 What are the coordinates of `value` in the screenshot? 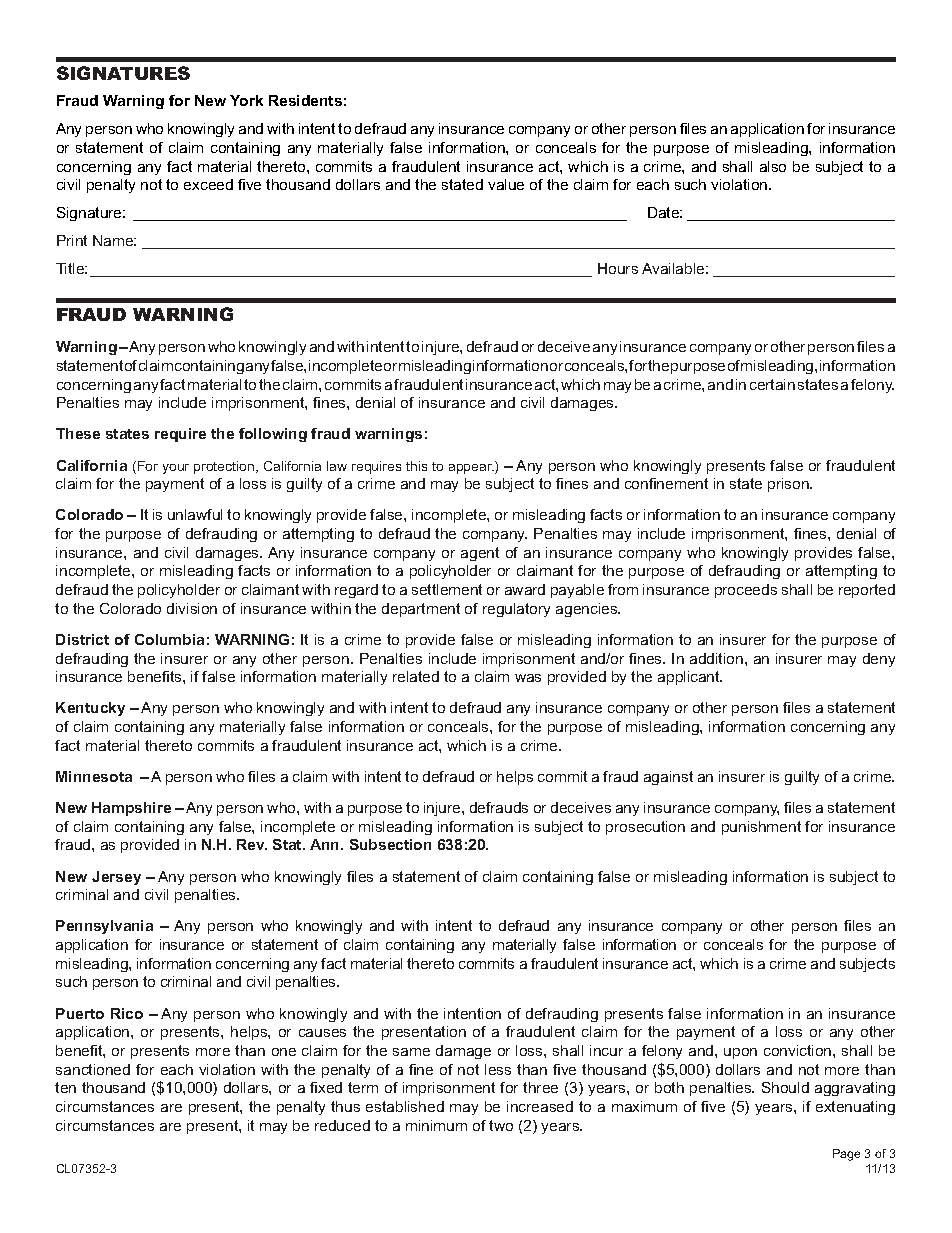 It's located at (506, 184).
